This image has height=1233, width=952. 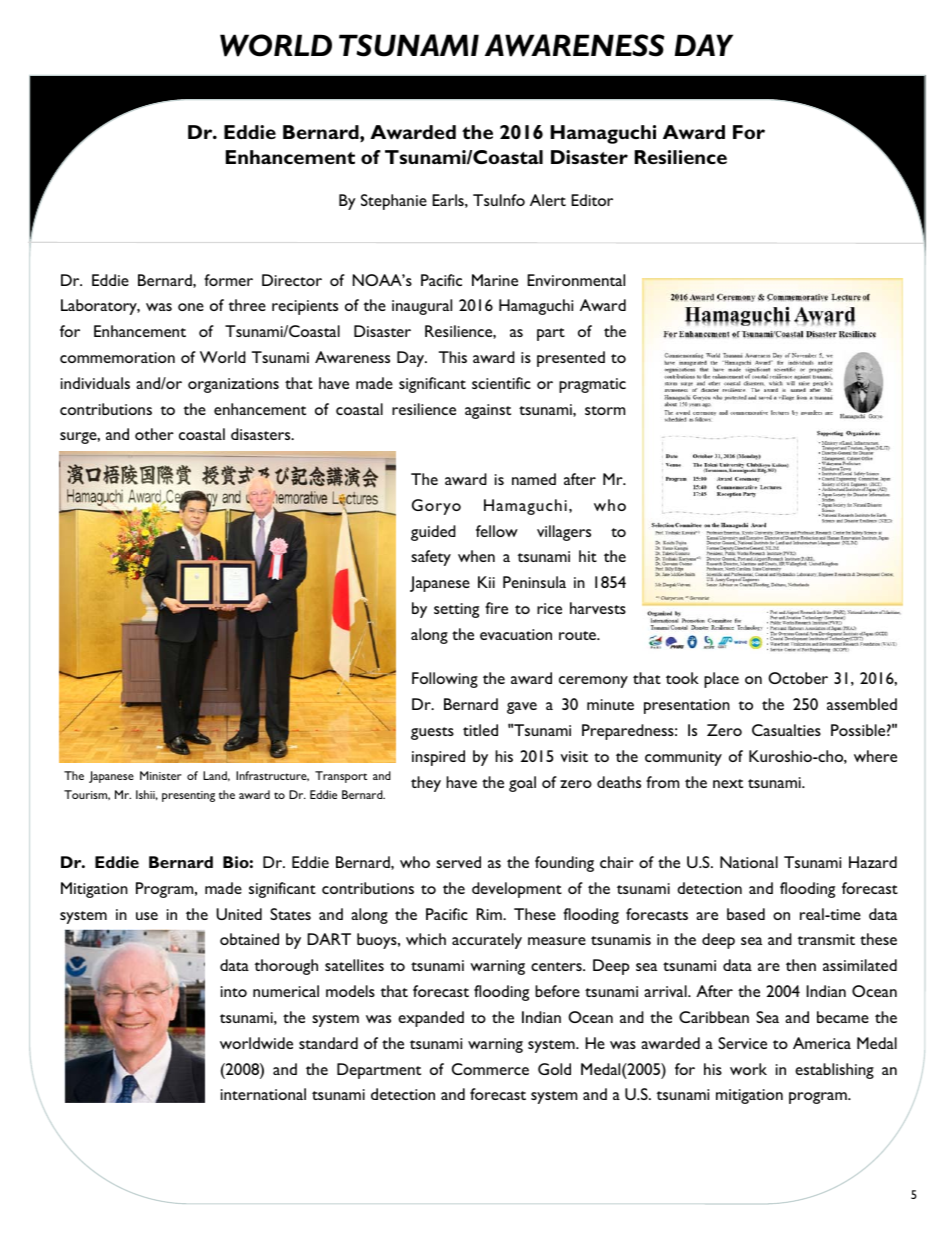 I want to click on against, so click(x=488, y=411).
